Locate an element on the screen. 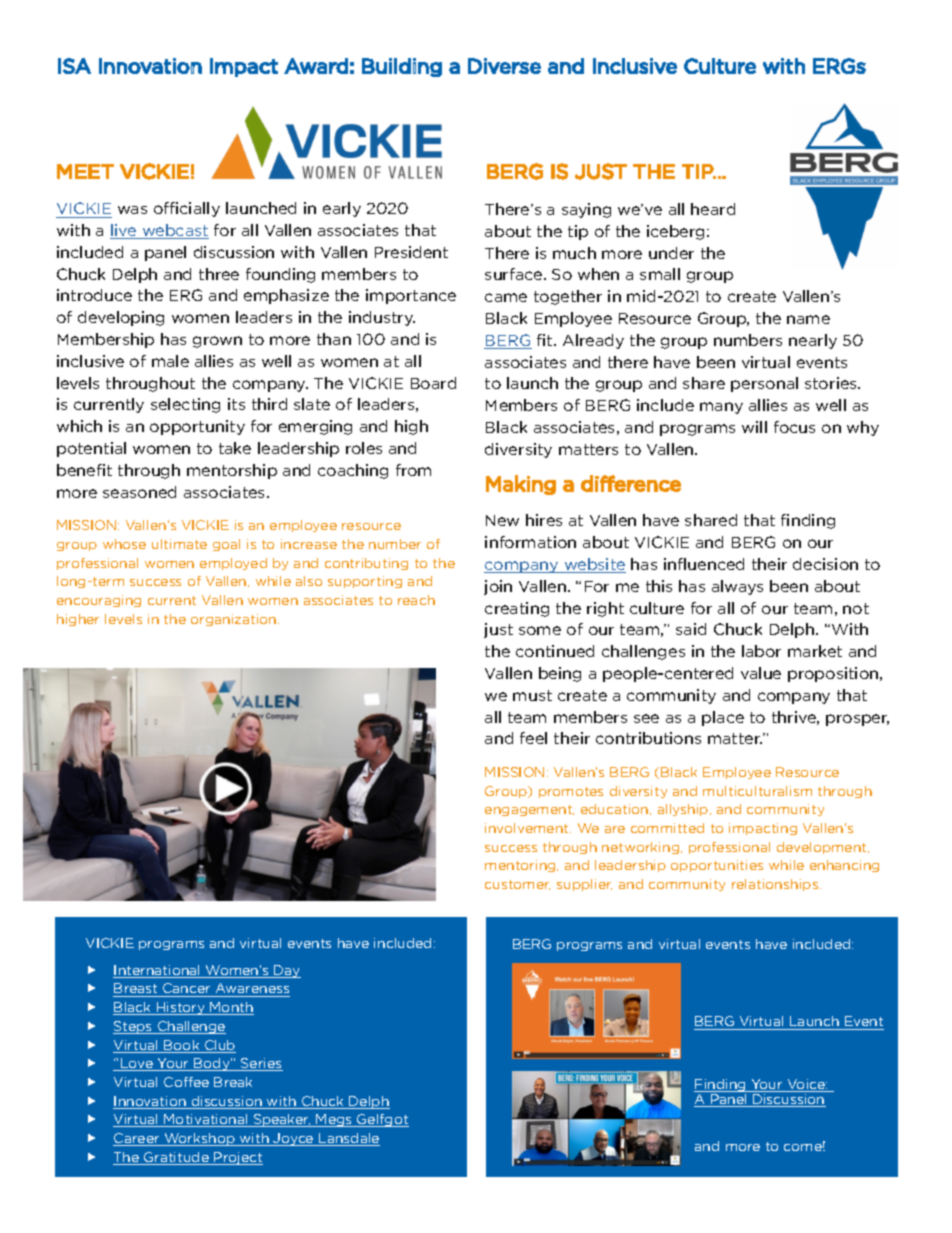 This screenshot has width=952, height=1233. Lansdale is located at coordinates (348, 1139).
